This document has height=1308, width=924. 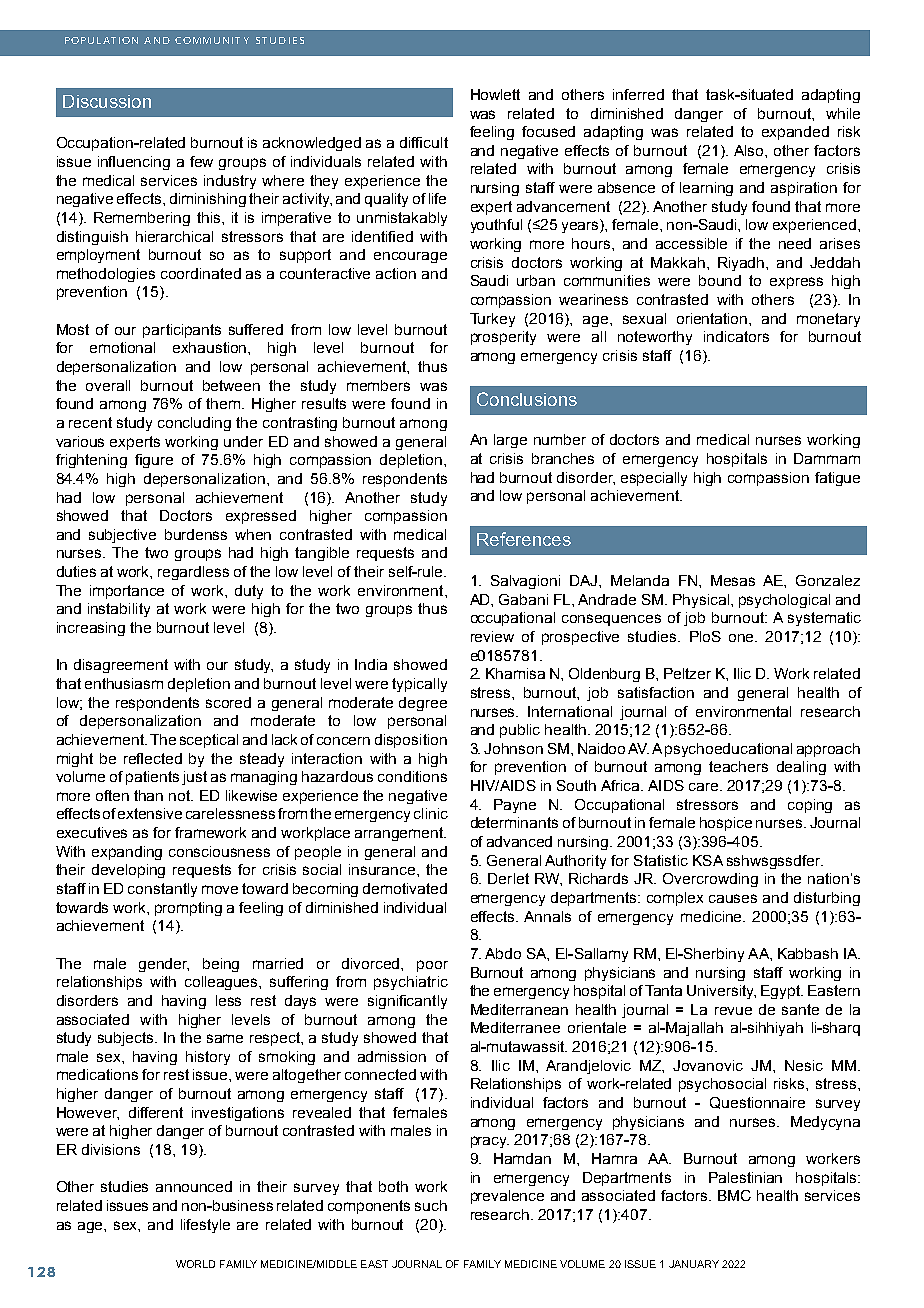 I want to click on Also, so click(x=750, y=150).
